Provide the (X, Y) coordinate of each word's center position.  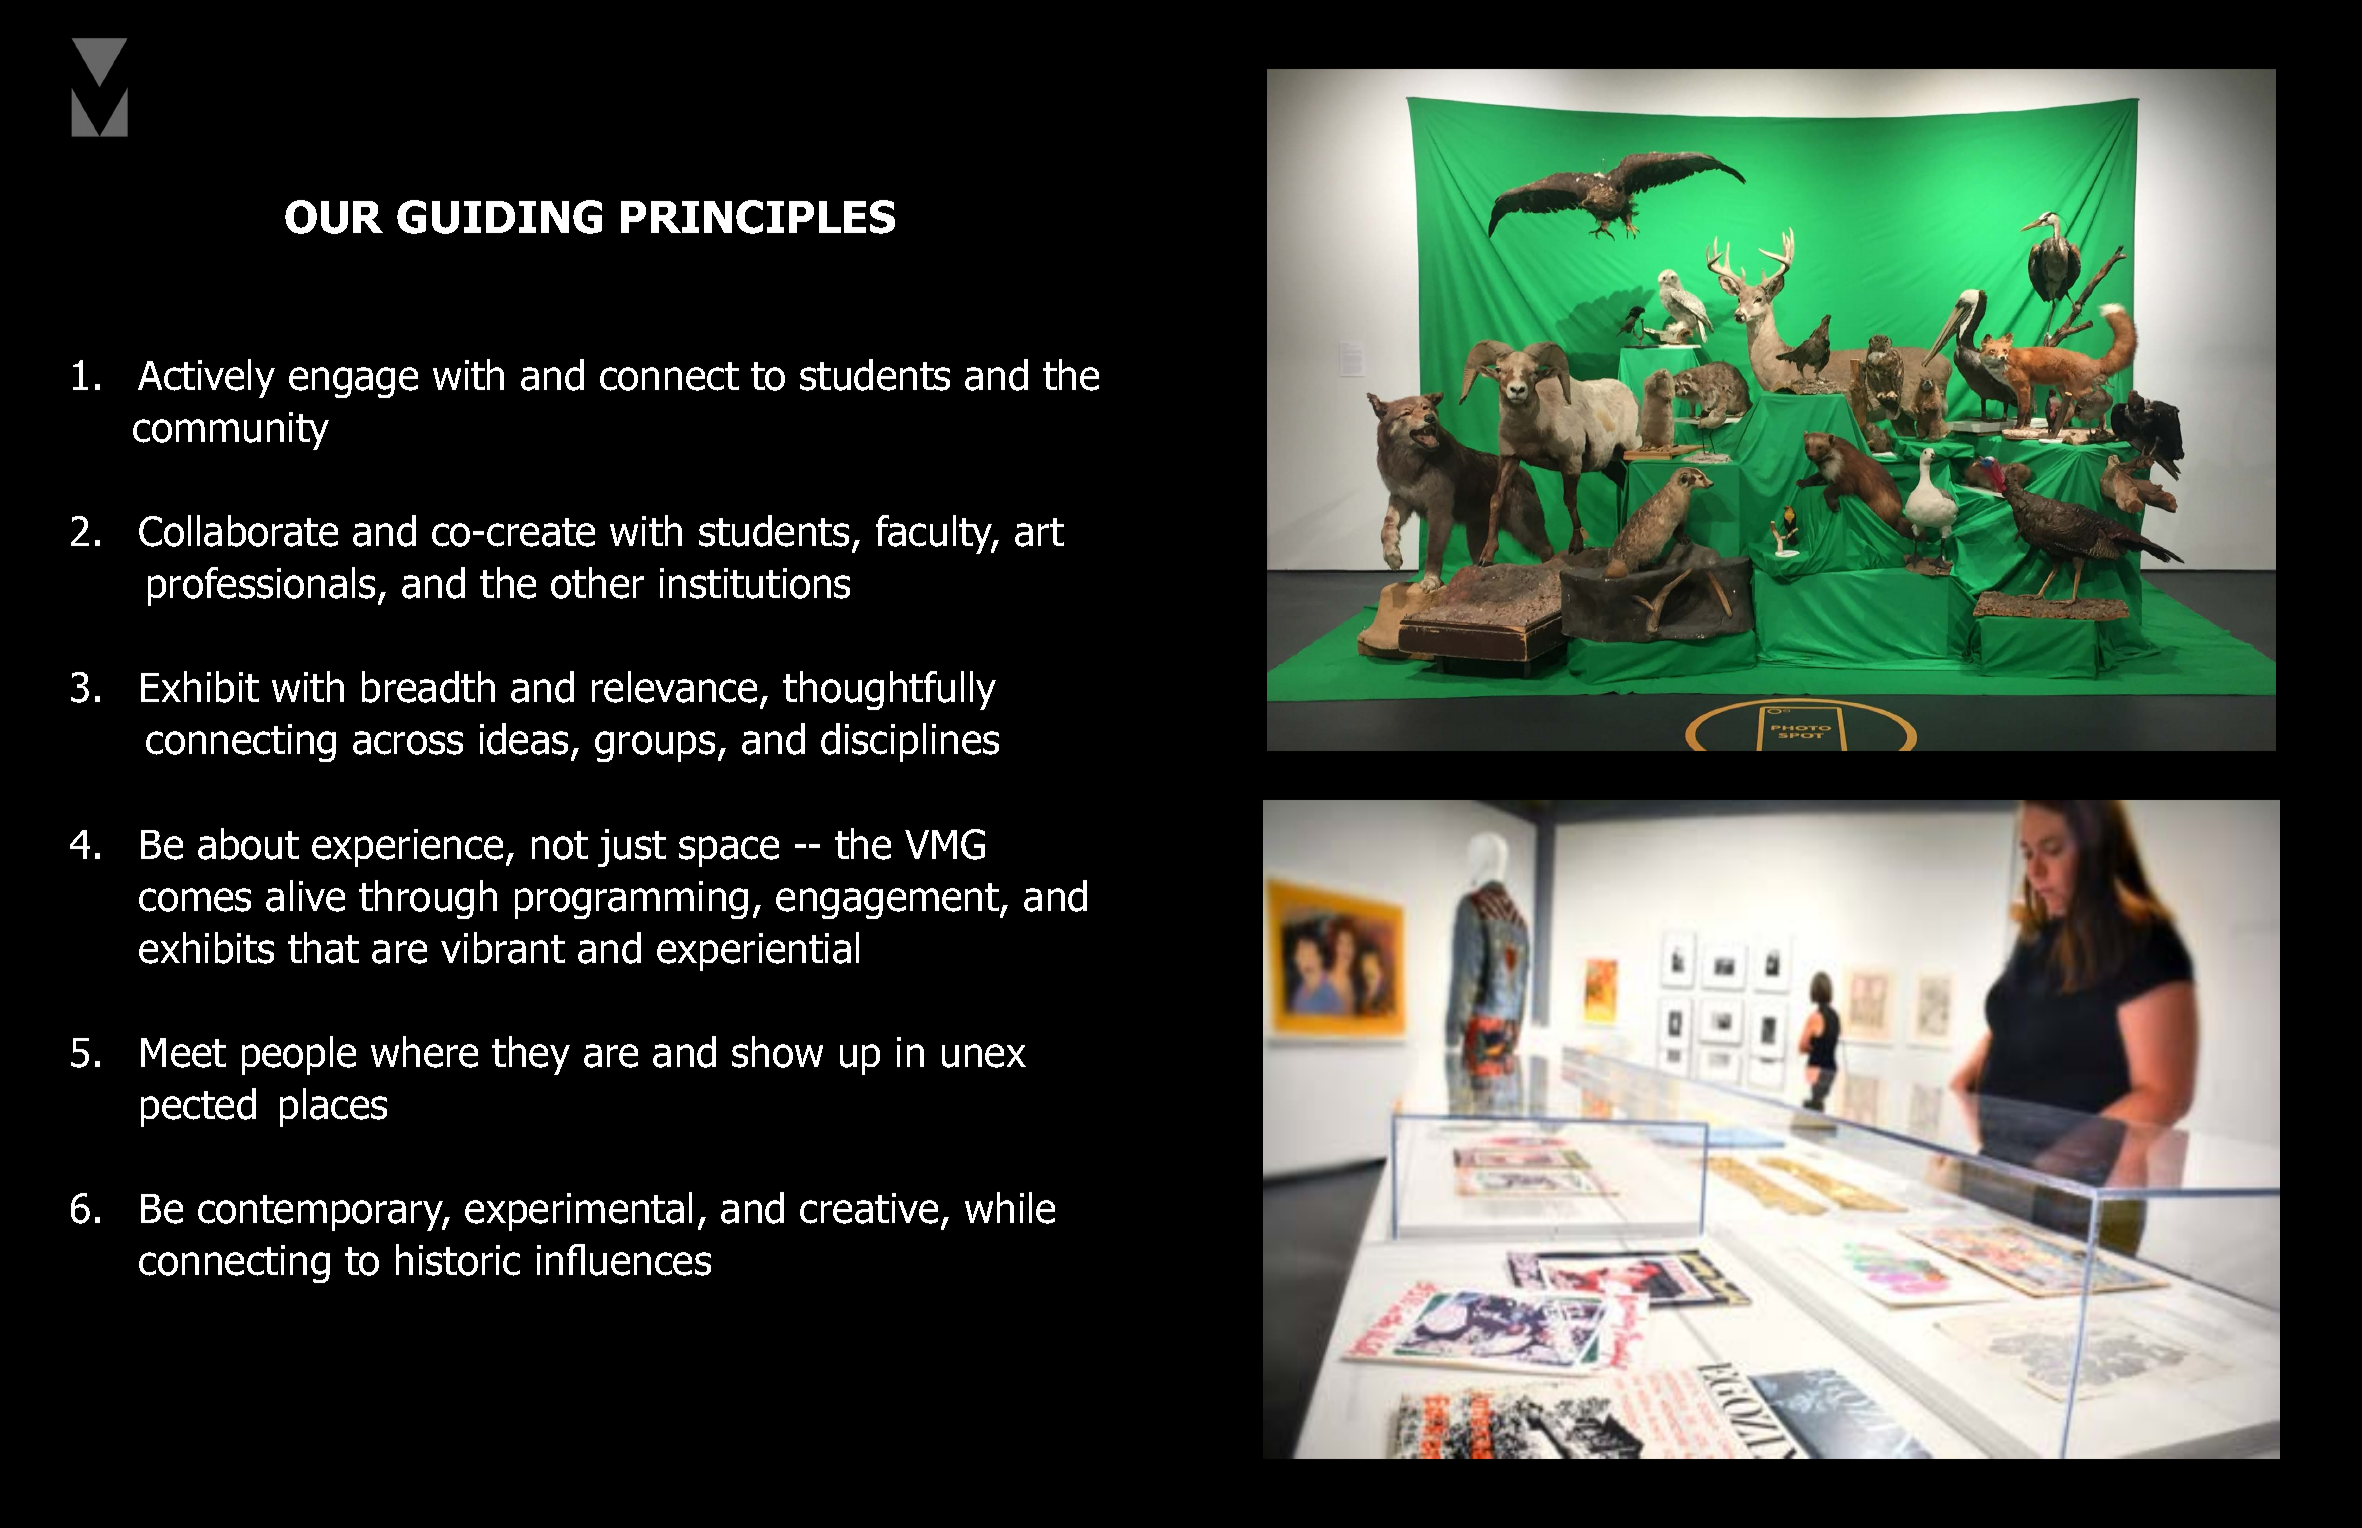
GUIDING (499, 217)
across (408, 743)
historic (458, 1260)
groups (655, 746)
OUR (334, 217)
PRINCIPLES (758, 217)
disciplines (910, 742)
